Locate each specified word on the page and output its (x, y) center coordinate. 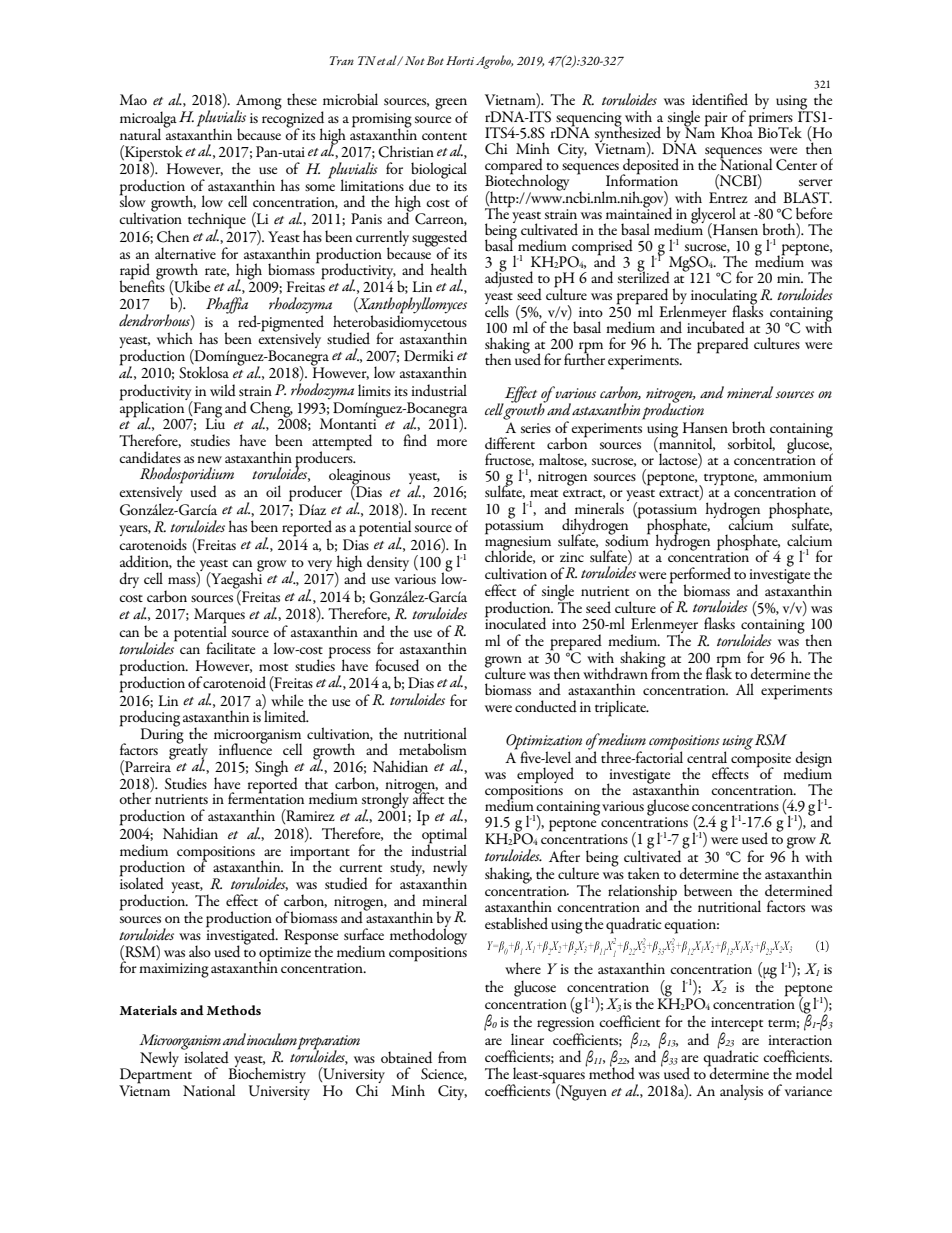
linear (527, 1039)
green (451, 105)
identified (720, 99)
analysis (741, 1092)
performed (700, 576)
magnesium (518, 543)
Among (259, 103)
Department (156, 1076)
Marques (219, 617)
